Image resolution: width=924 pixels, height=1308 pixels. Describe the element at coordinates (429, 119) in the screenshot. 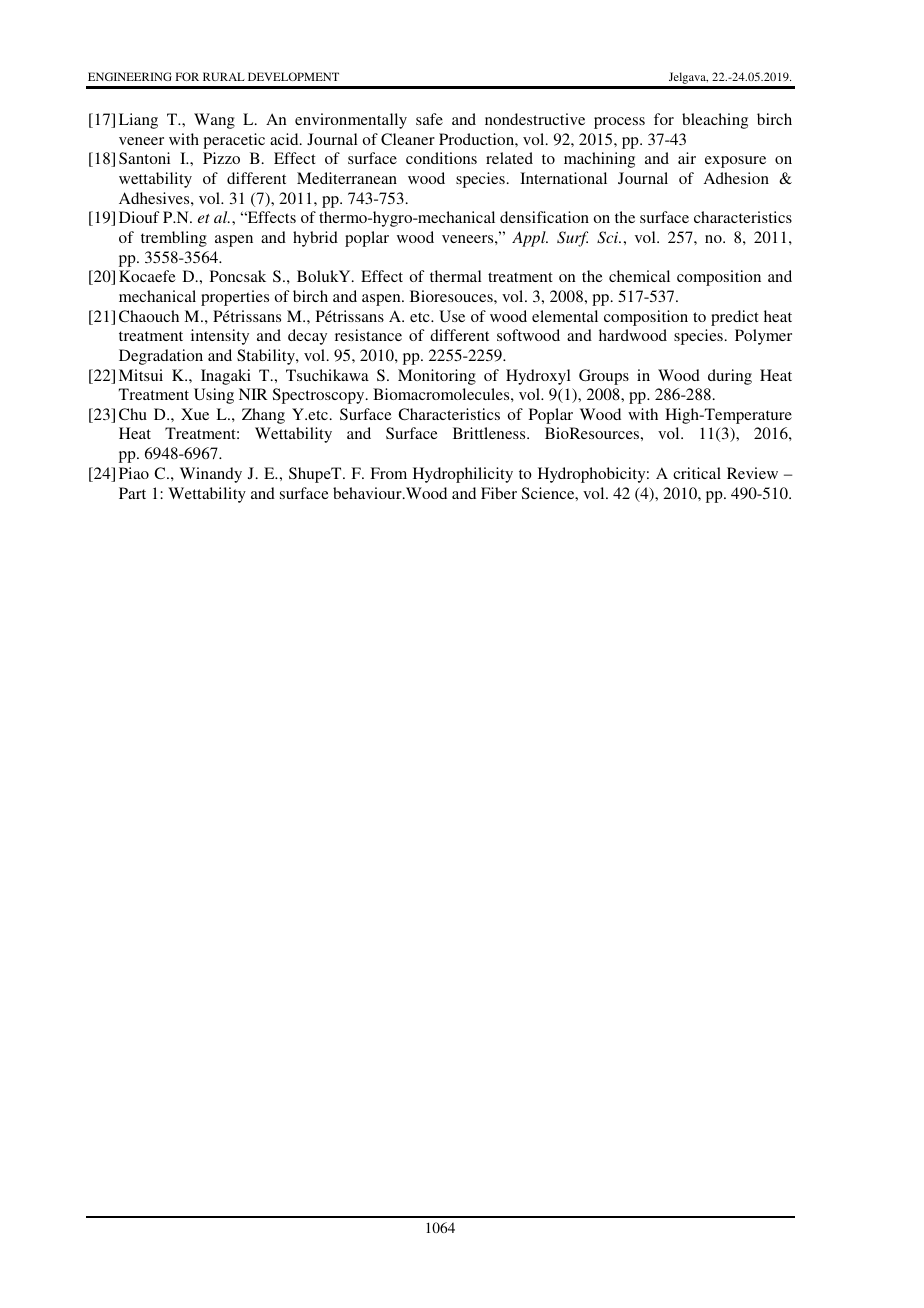

I see `safe` at that location.
